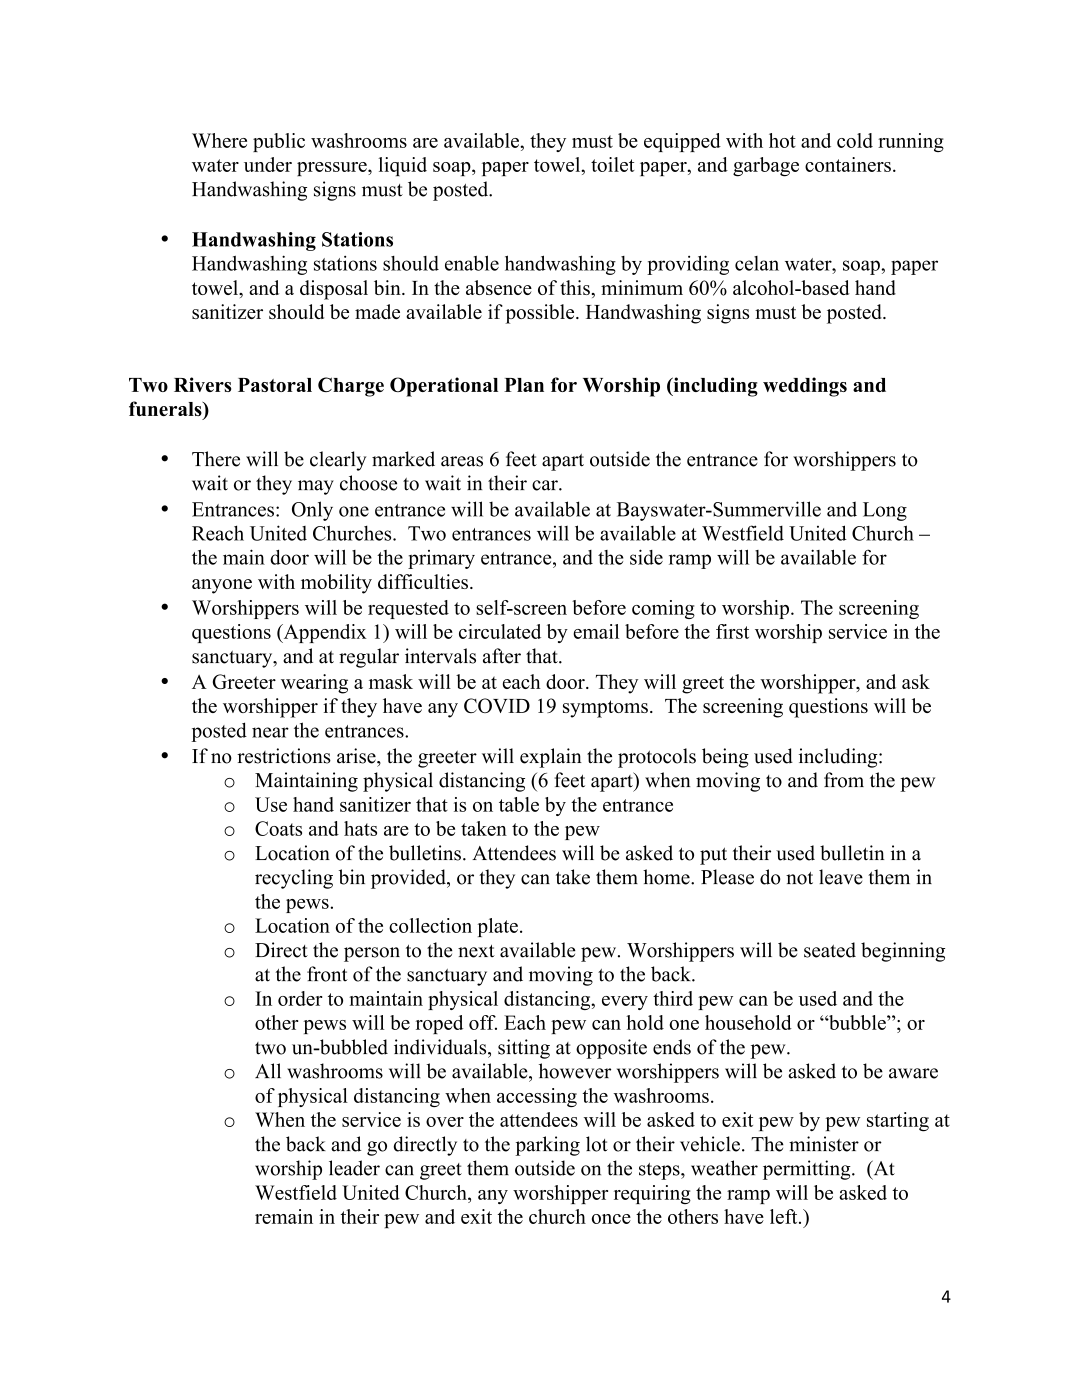  What do you see at coordinates (551, 758) in the document?
I see `explain` at bounding box center [551, 758].
